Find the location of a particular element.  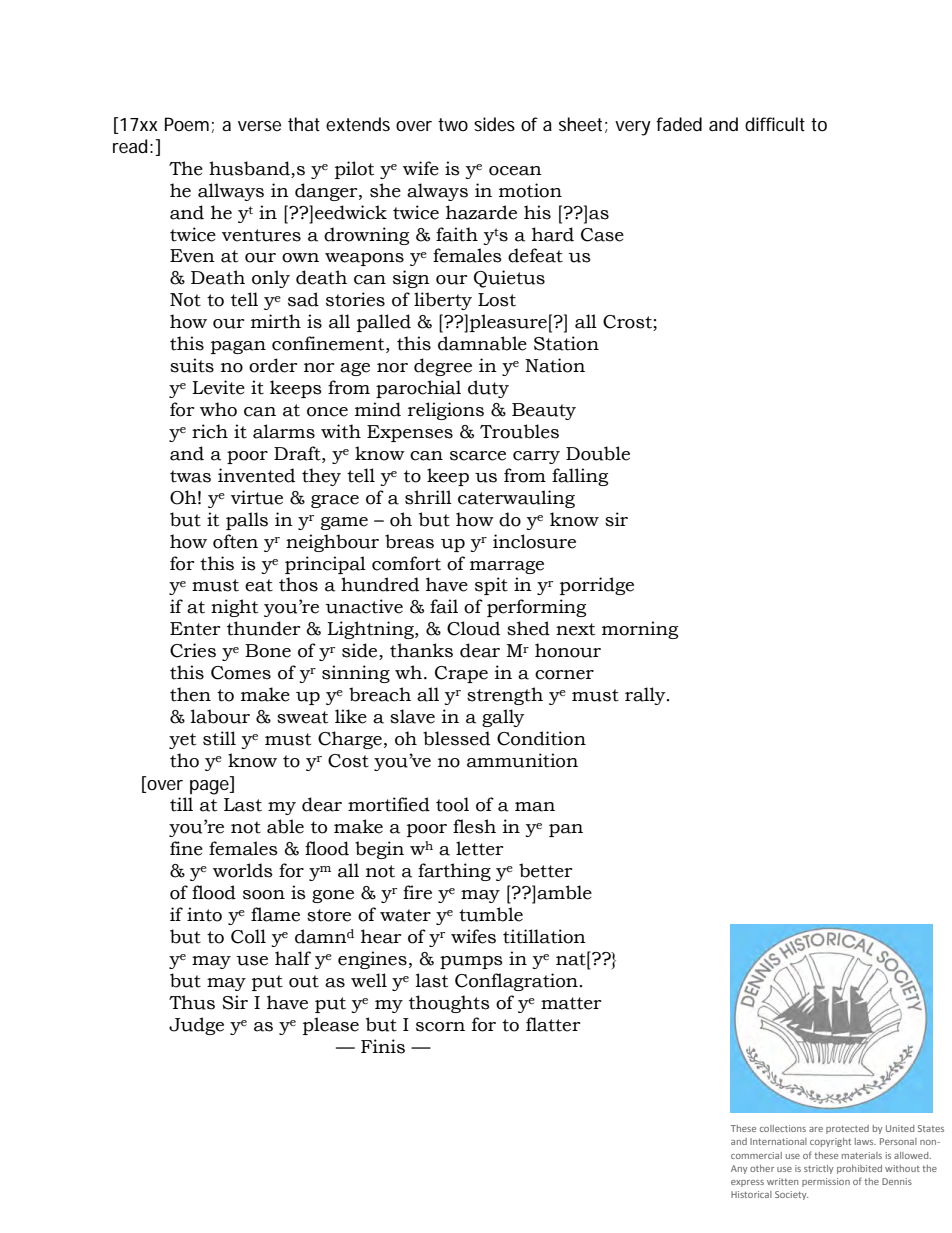

strictly is located at coordinates (819, 1169).
